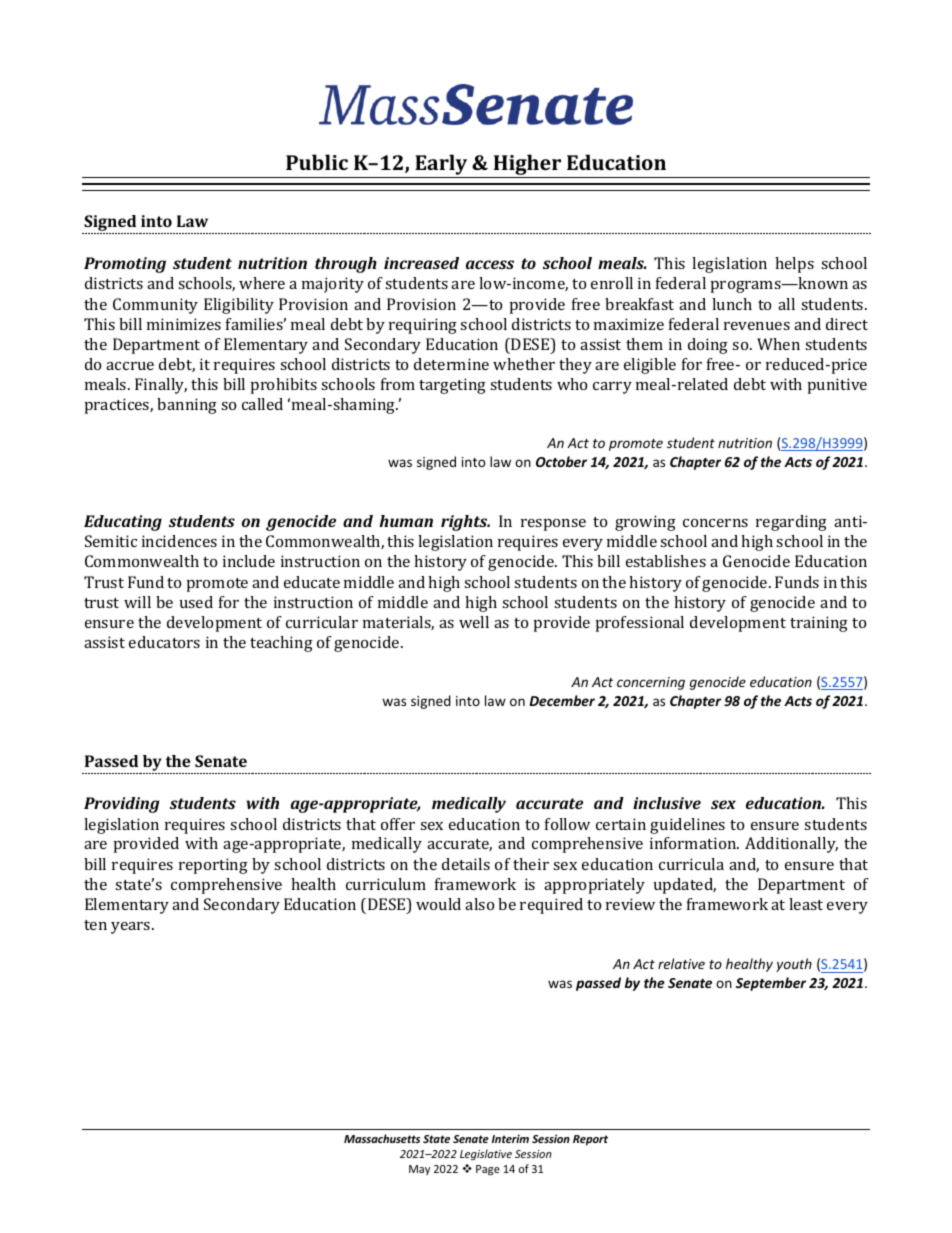 Image resolution: width=952 pixels, height=1233 pixels. What do you see at coordinates (125, 265) in the screenshot?
I see `Promoting` at bounding box center [125, 265].
